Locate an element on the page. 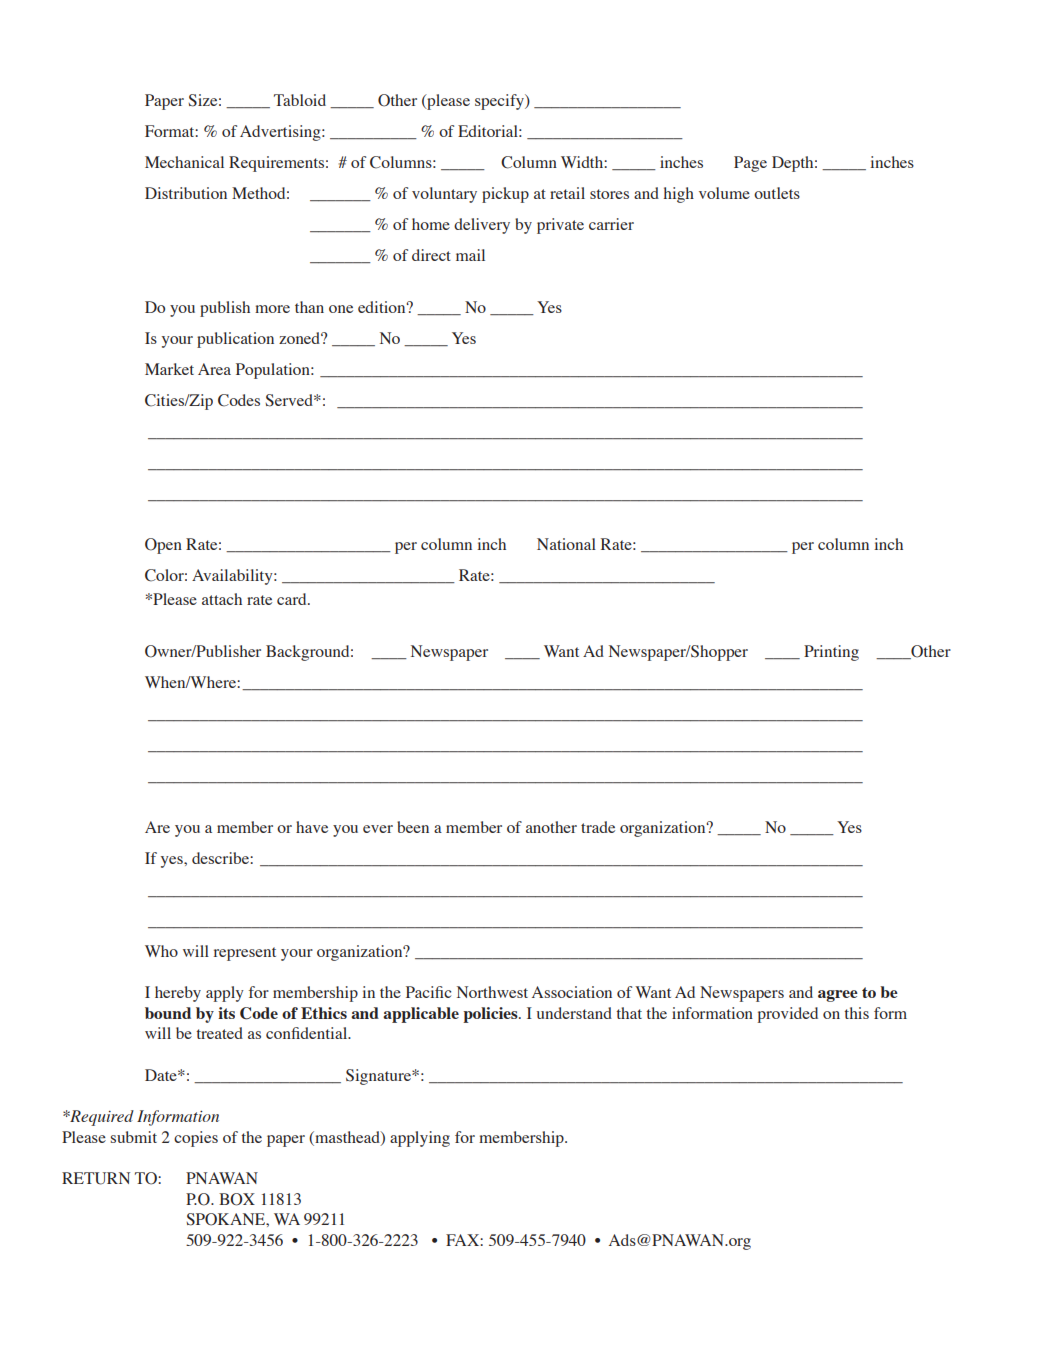 Image resolution: width=1054 pixels, height=1364 pixels. attach is located at coordinates (222, 599).
